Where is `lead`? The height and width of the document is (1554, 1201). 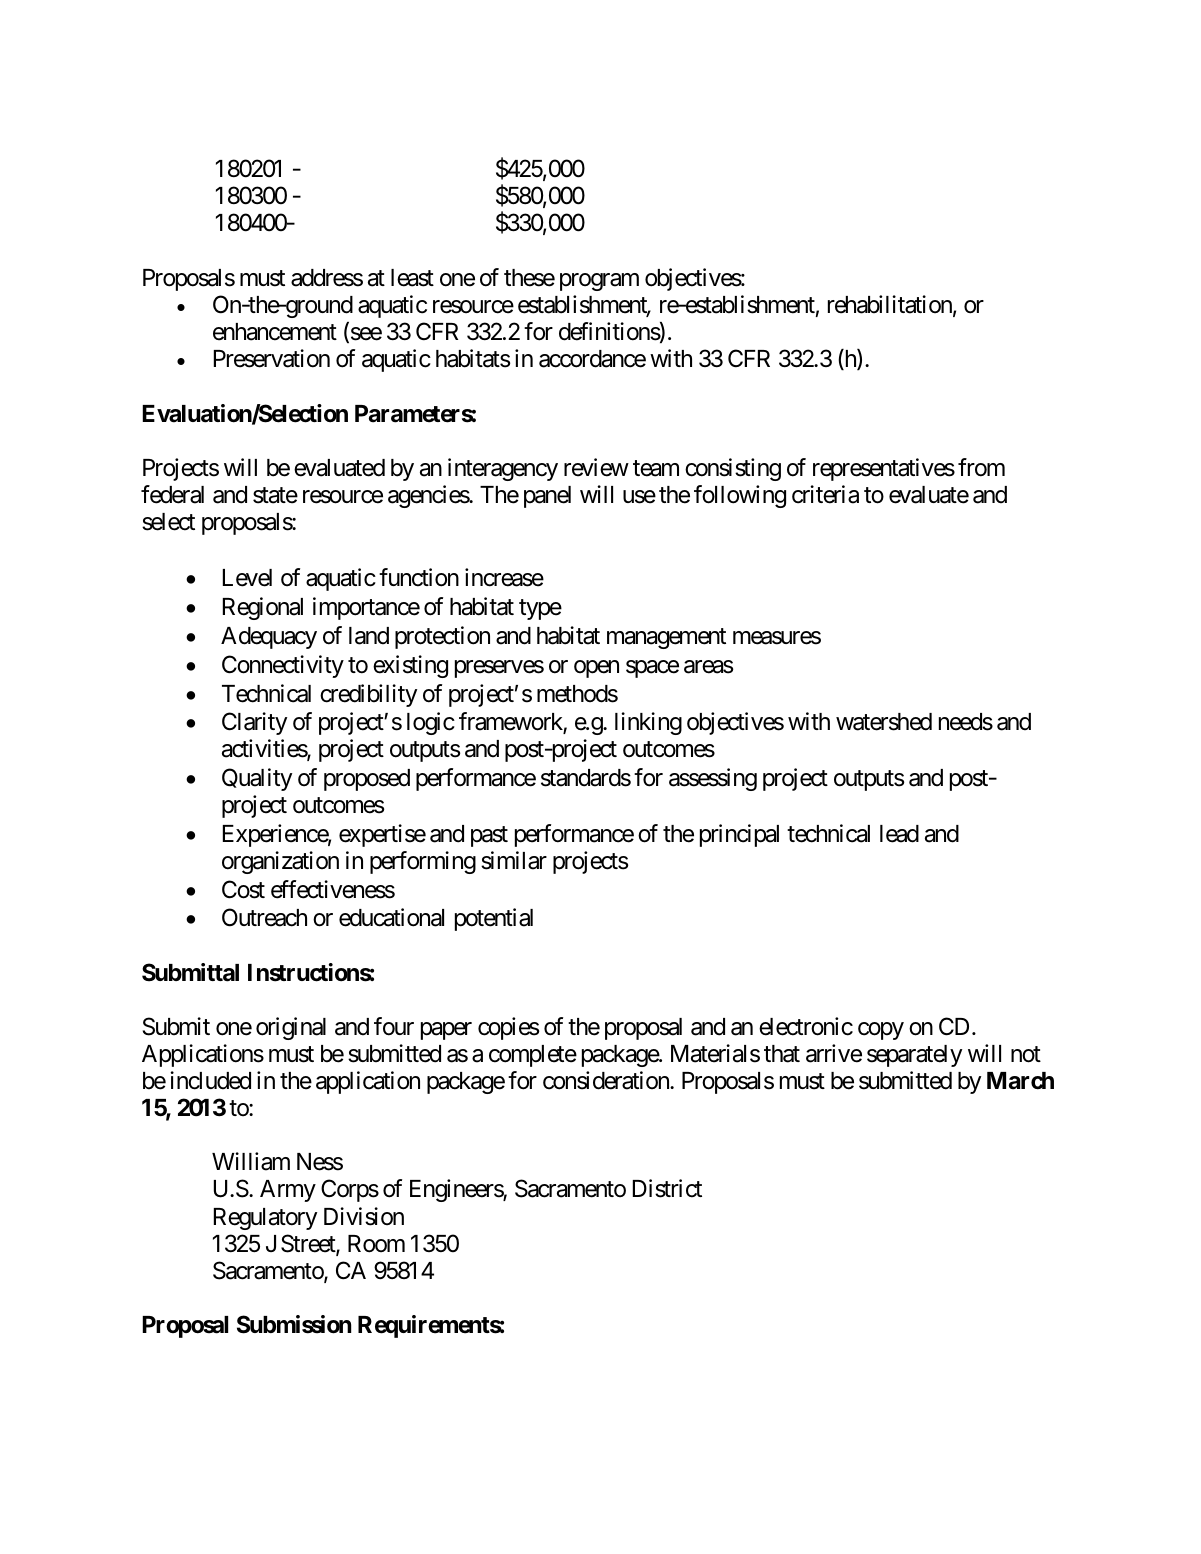 lead is located at coordinates (899, 834).
